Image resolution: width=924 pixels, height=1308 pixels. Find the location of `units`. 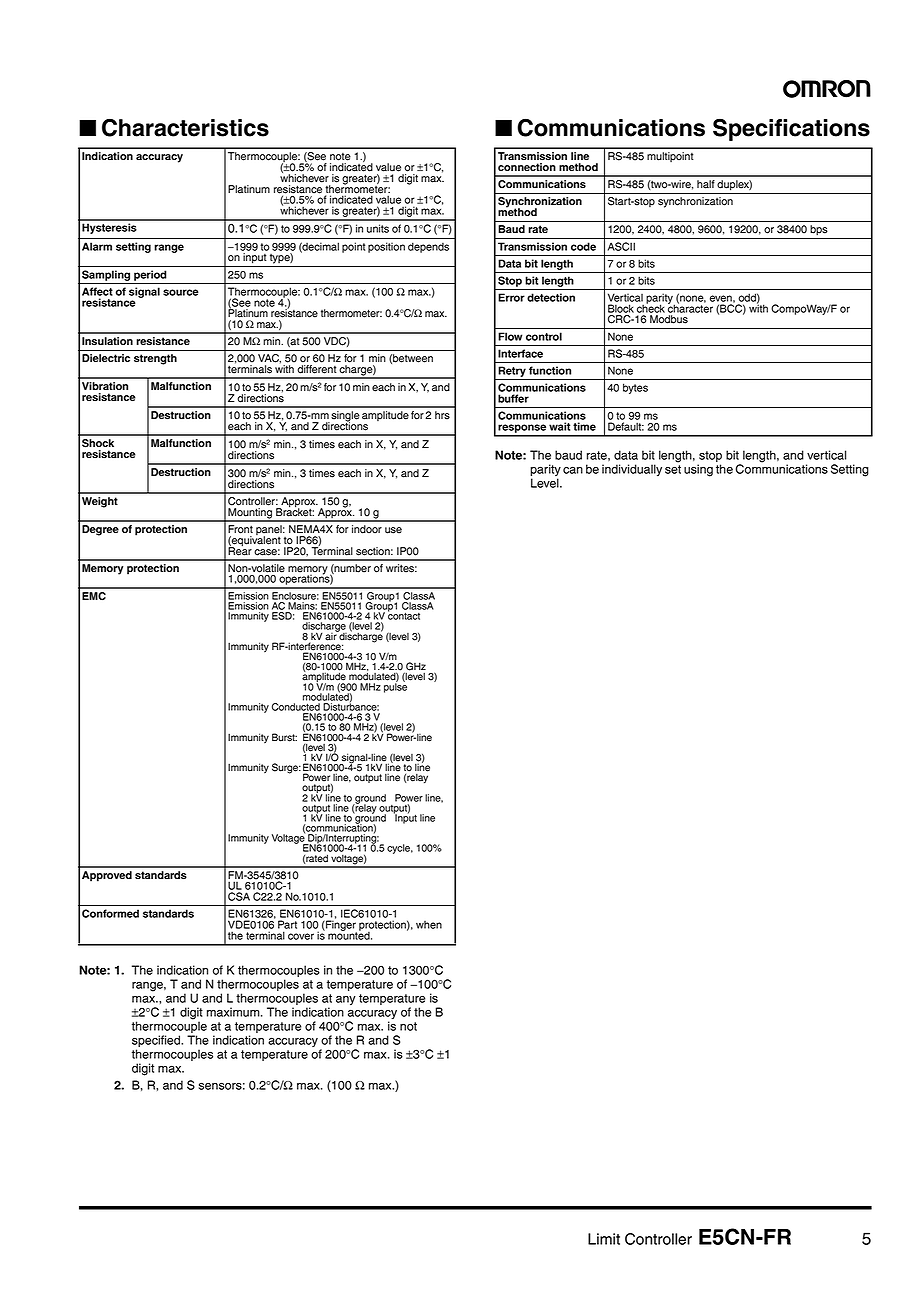

units is located at coordinates (378, 228).
